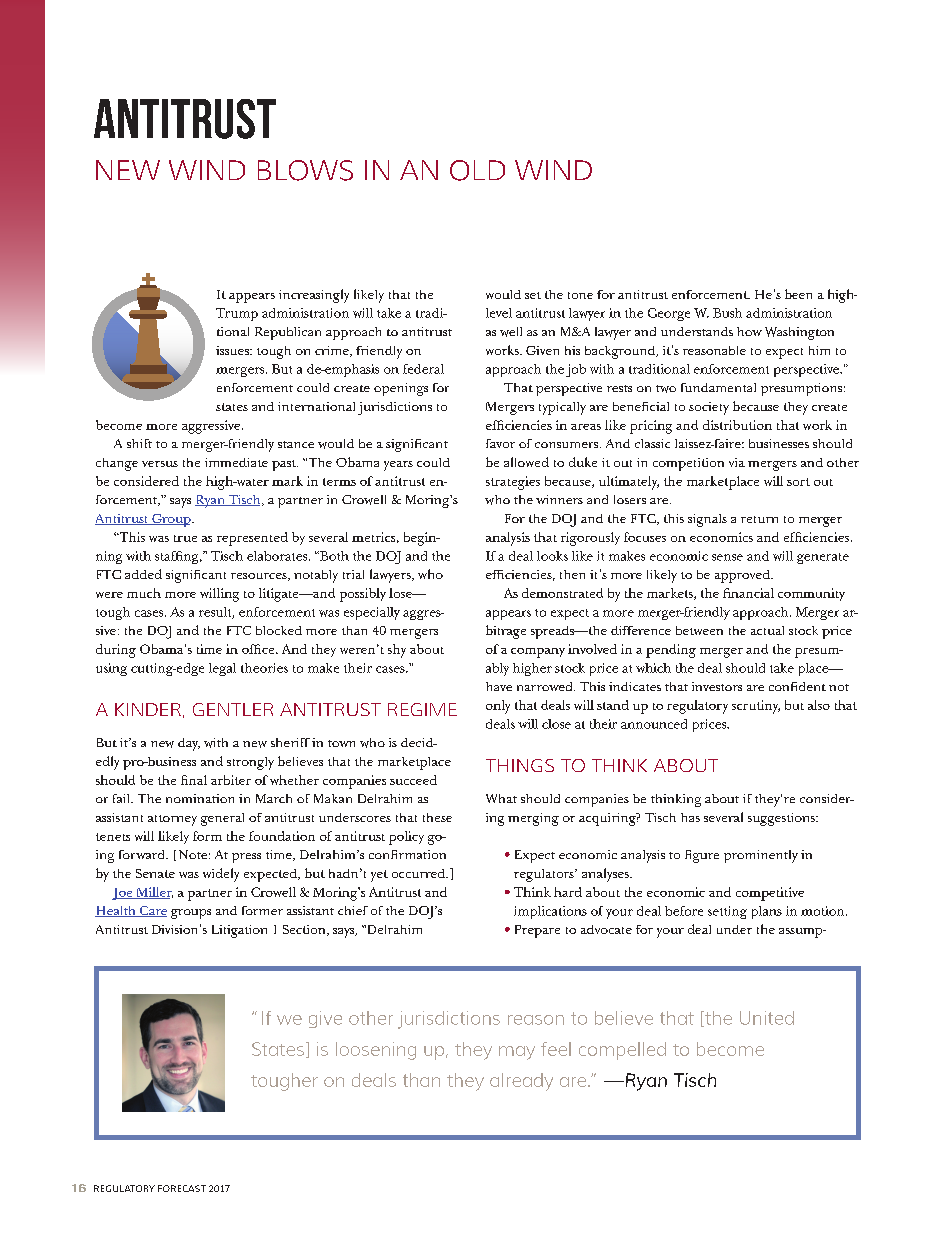 The image size is (952, 1233). I want to click on attorney, so click(172, 820).
